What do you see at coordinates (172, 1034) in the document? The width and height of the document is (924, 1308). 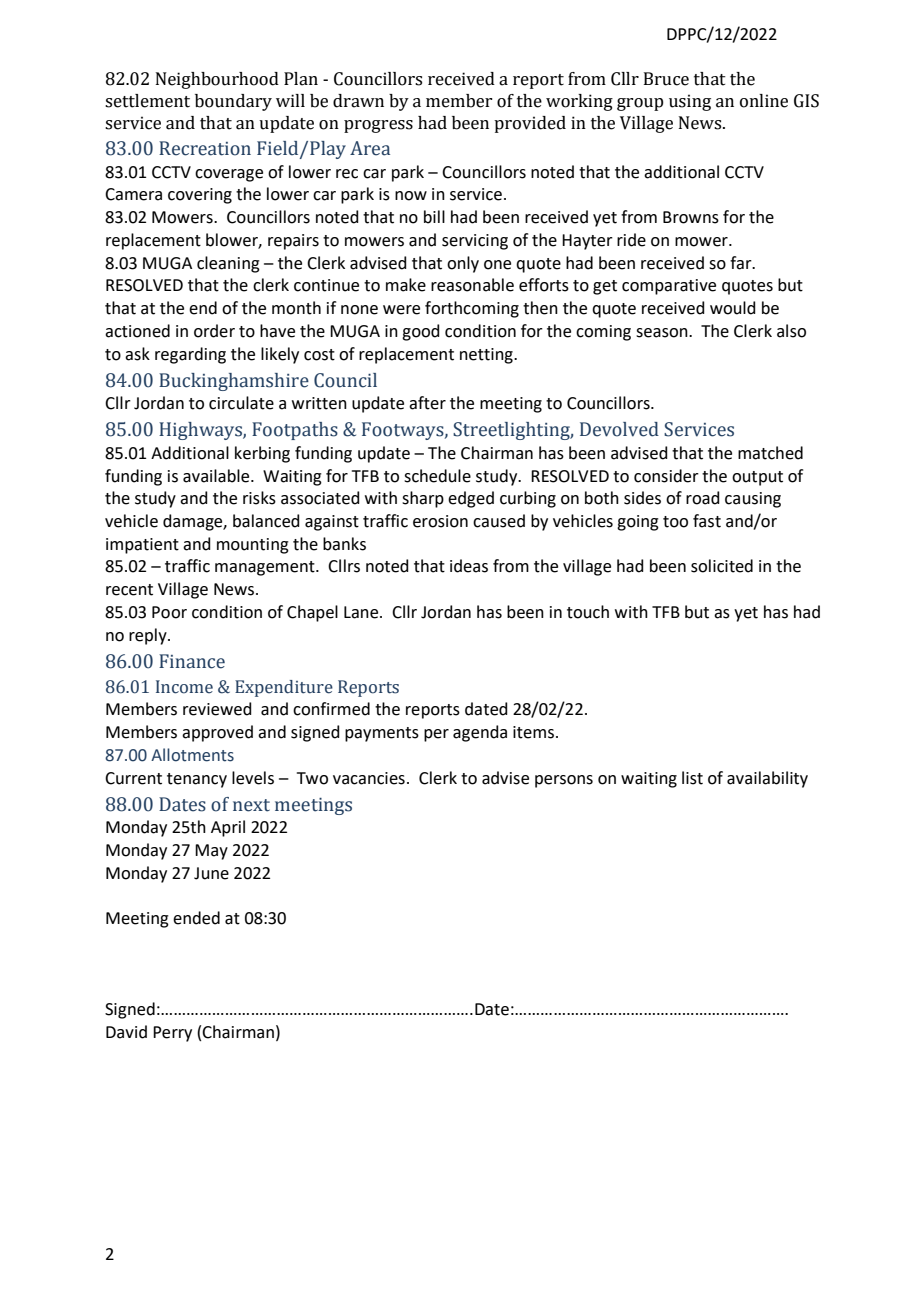 I see `Perry` at bounding box center [172, 1034].
